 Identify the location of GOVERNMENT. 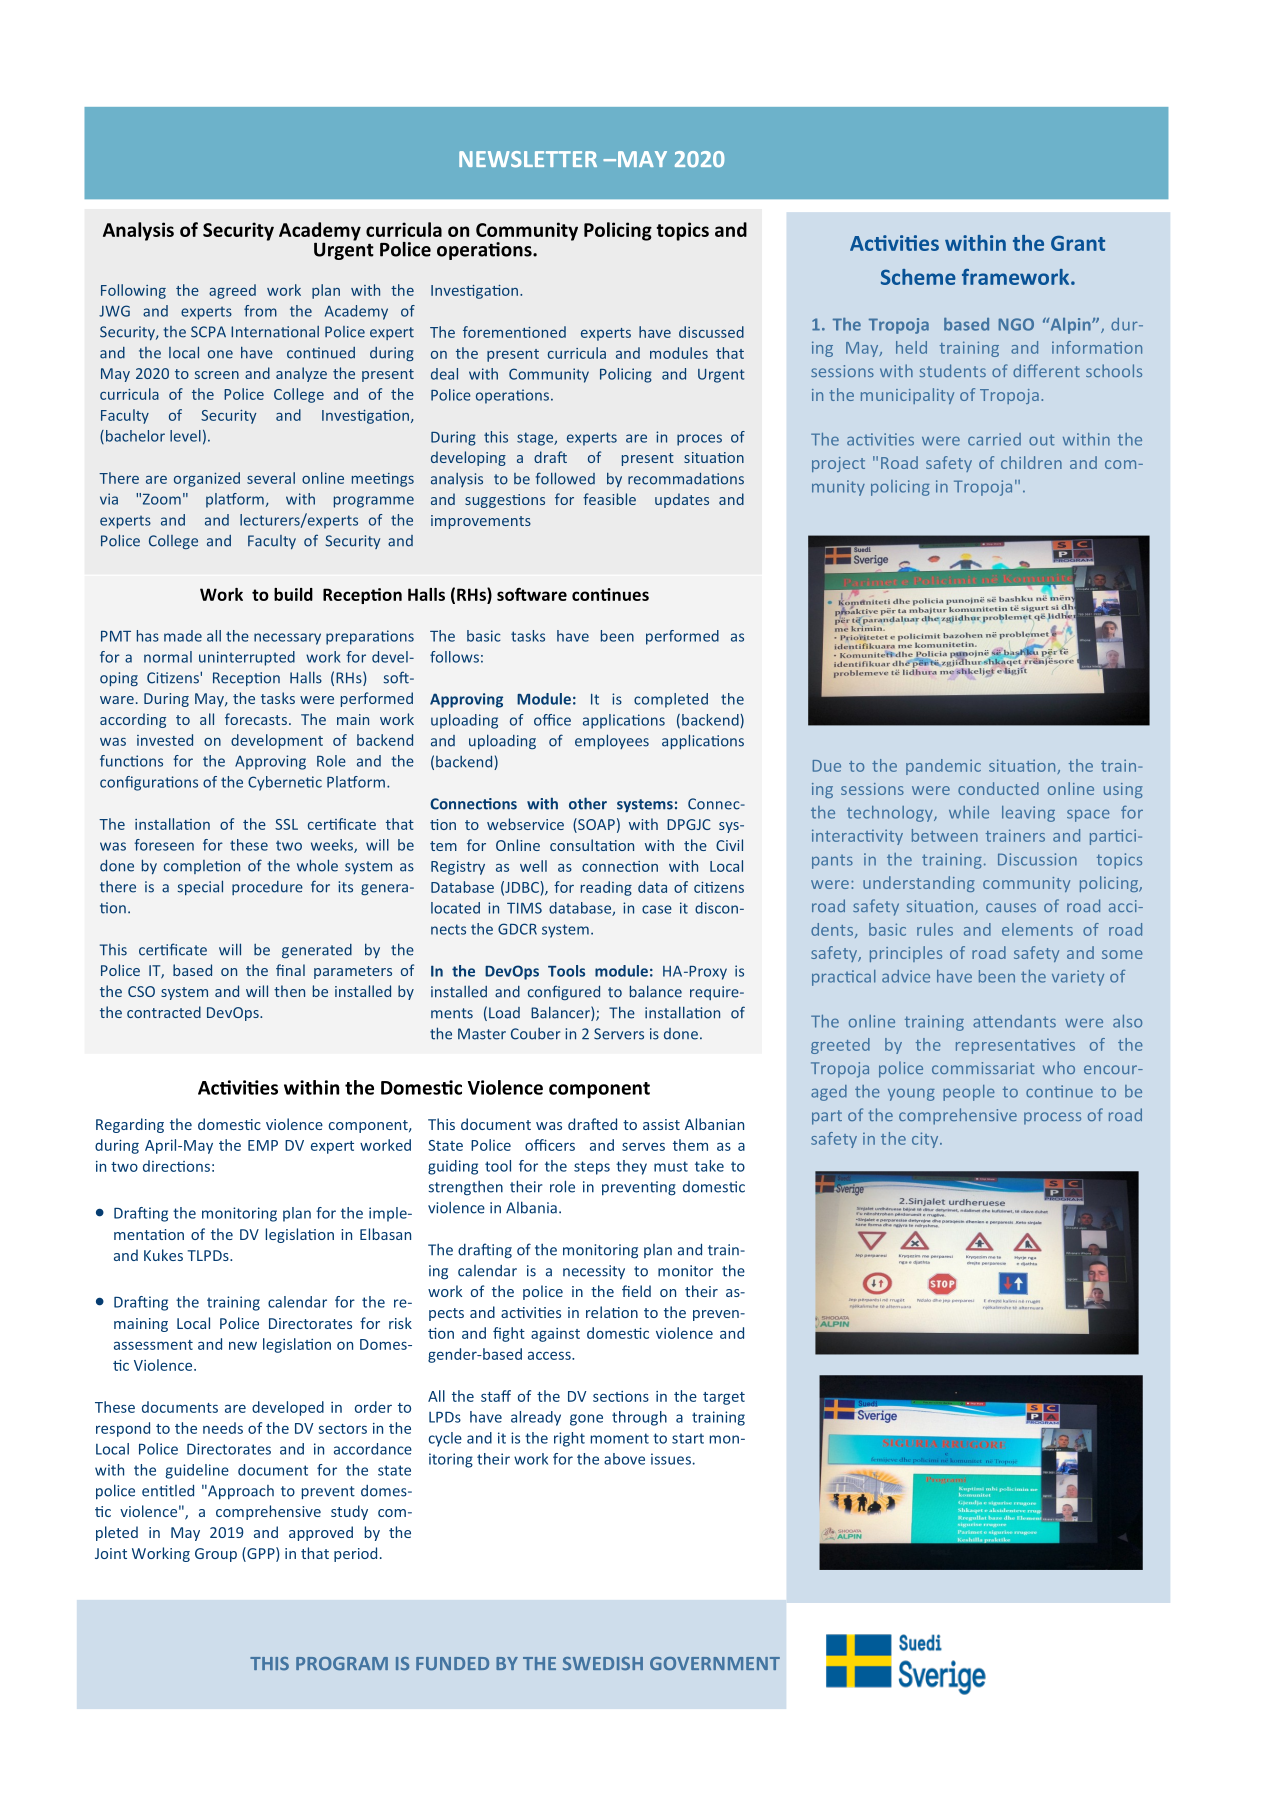
(715, 1663).
